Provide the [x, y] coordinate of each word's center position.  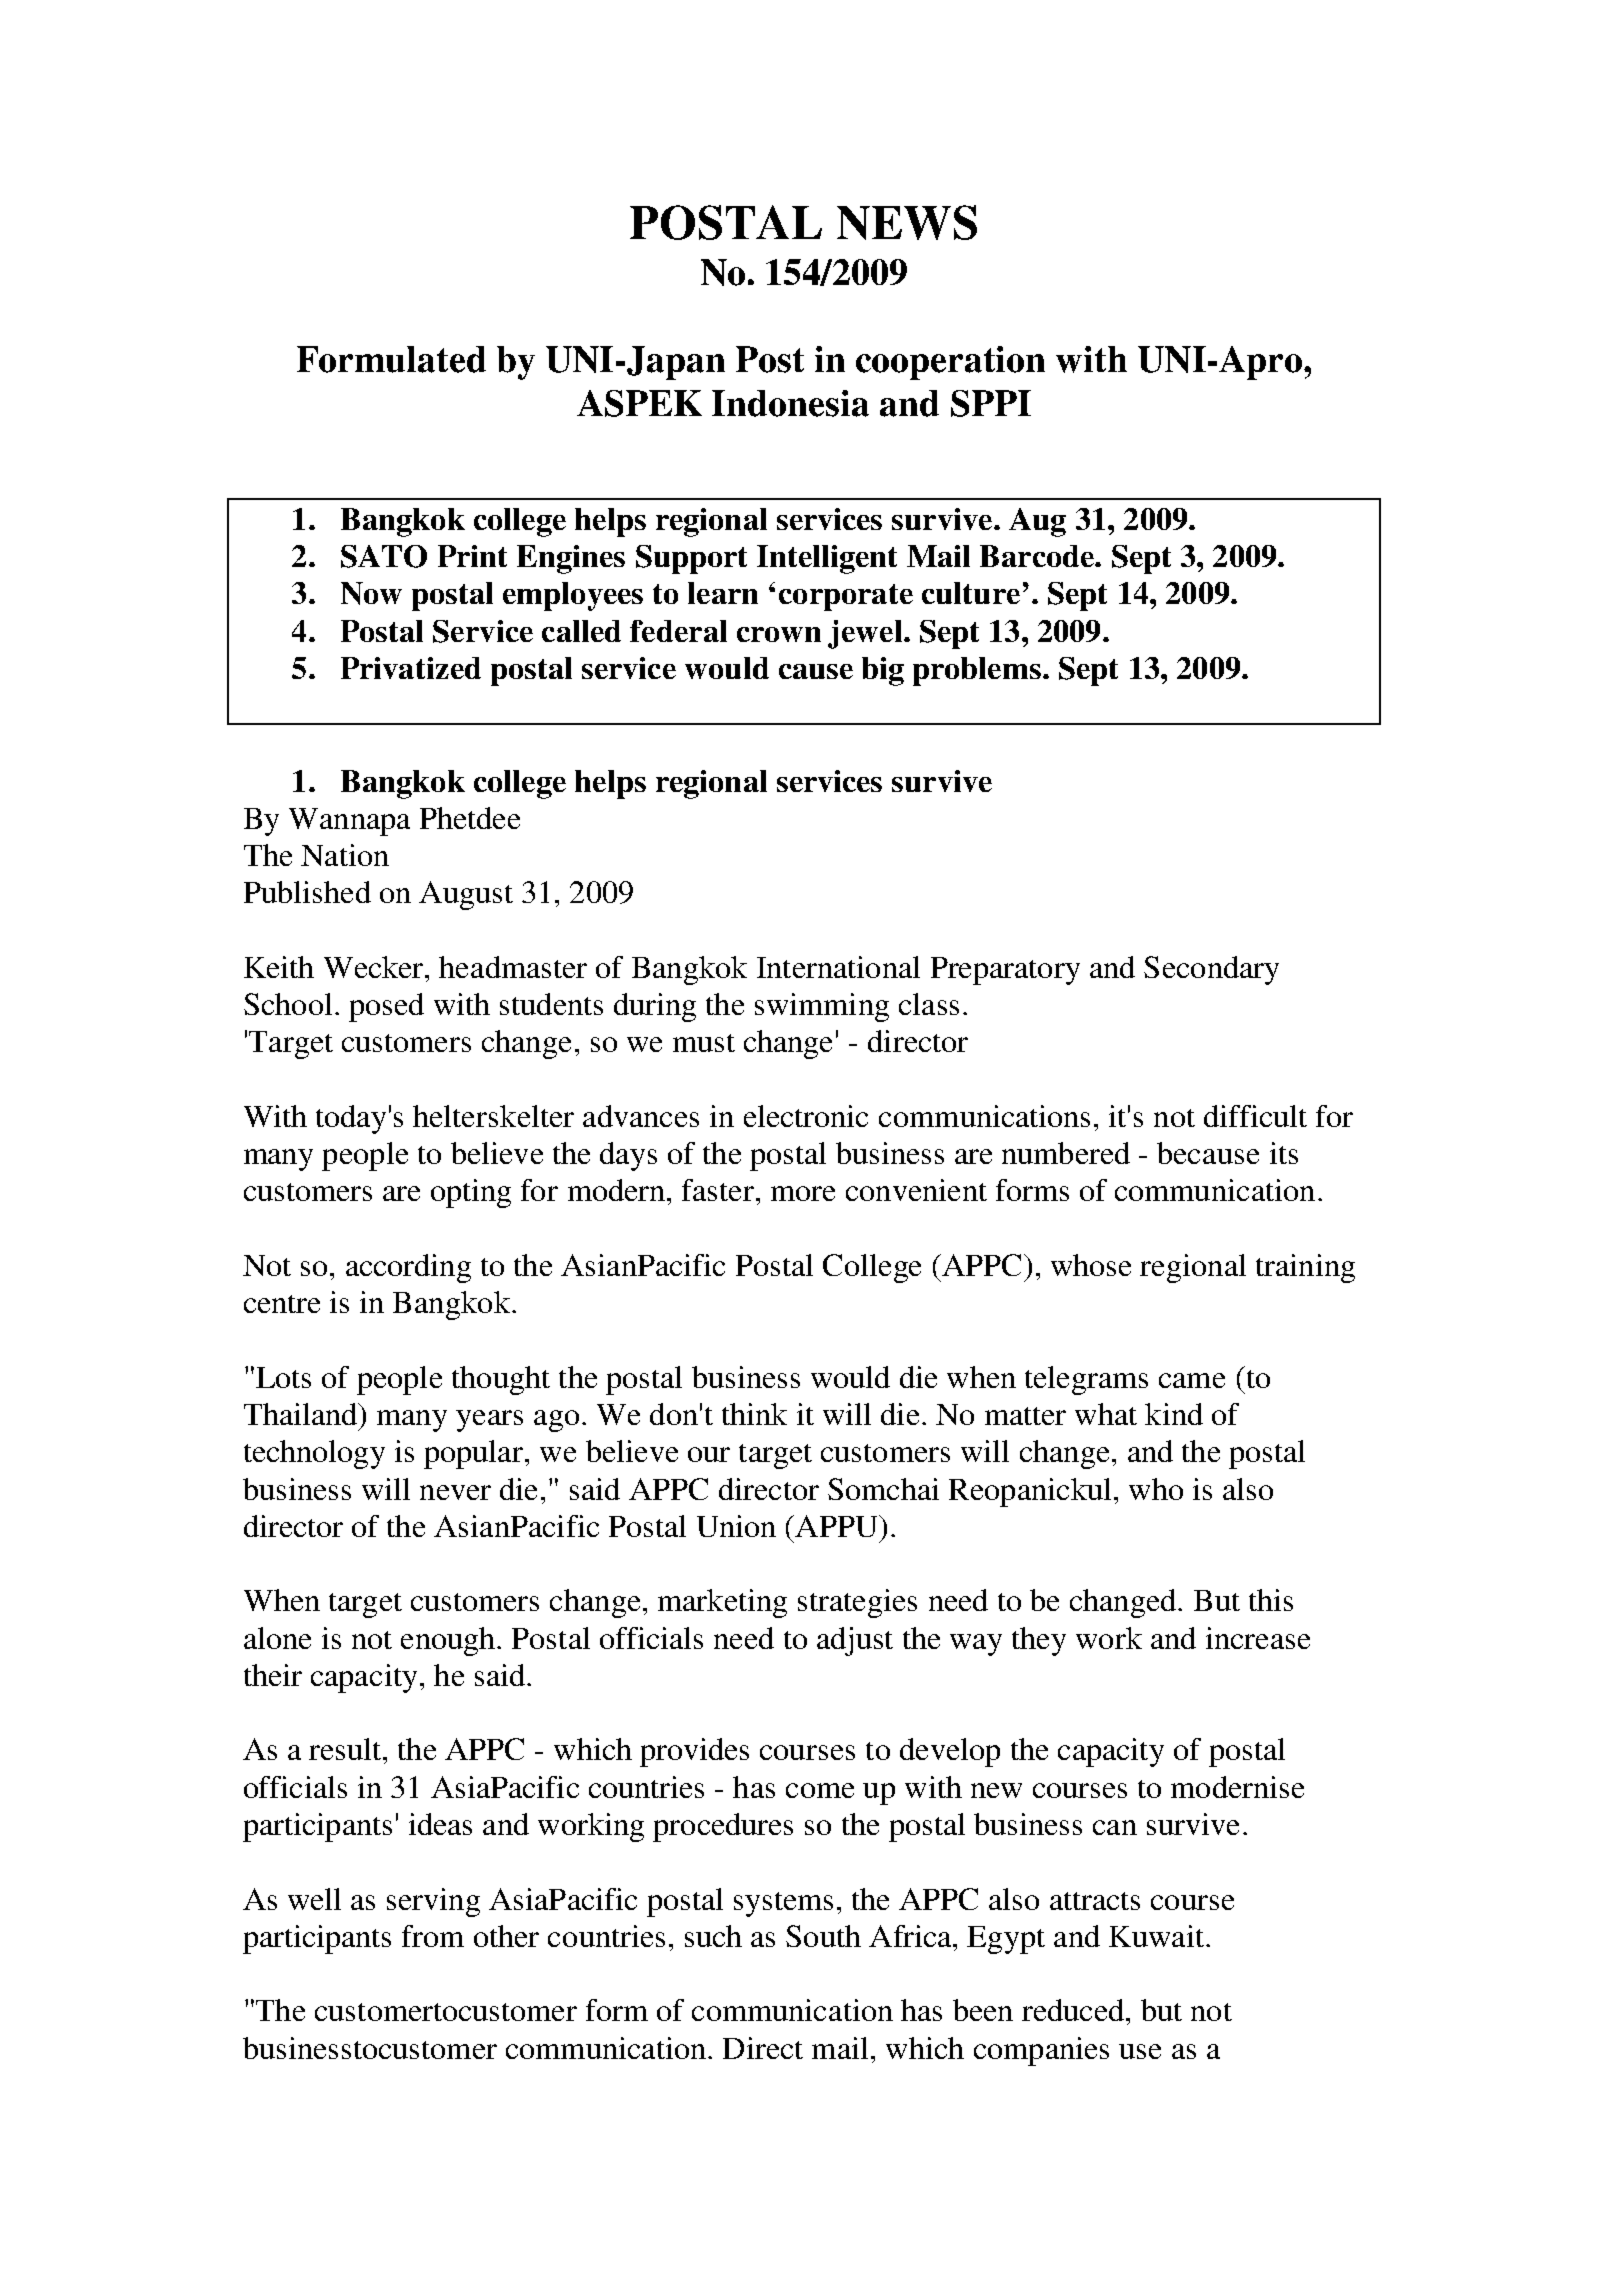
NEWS [907, 222]
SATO [384, 556]
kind [1174, 1414]
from [433, 1936]
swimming [822, 1007]
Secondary [1211, 970]
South [823, 1936]
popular [475, 1454]
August [466, 895]
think [754, 1414]
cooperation [950, 363]
